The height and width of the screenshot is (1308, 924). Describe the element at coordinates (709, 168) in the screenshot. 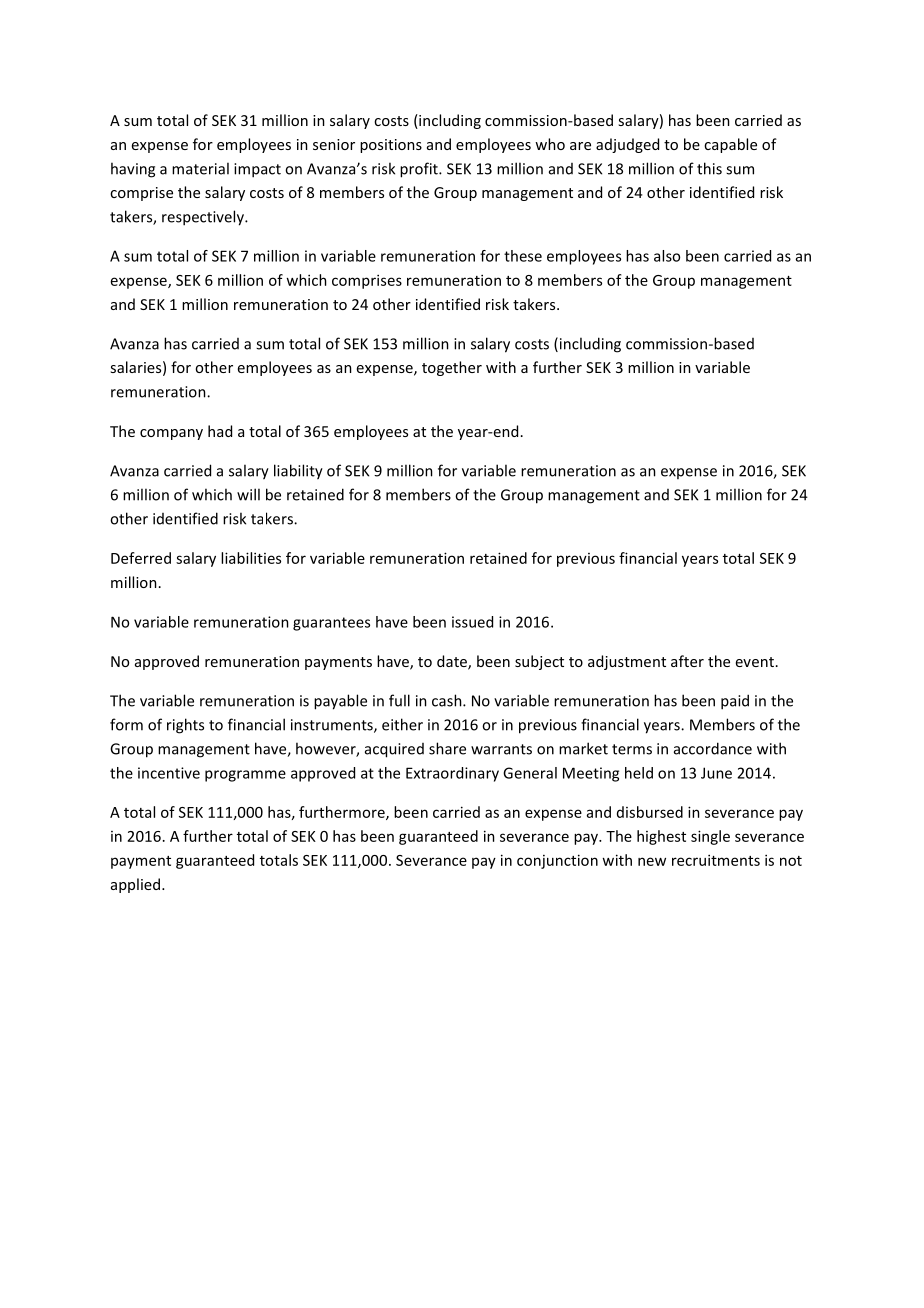

I see `this` at that location.
